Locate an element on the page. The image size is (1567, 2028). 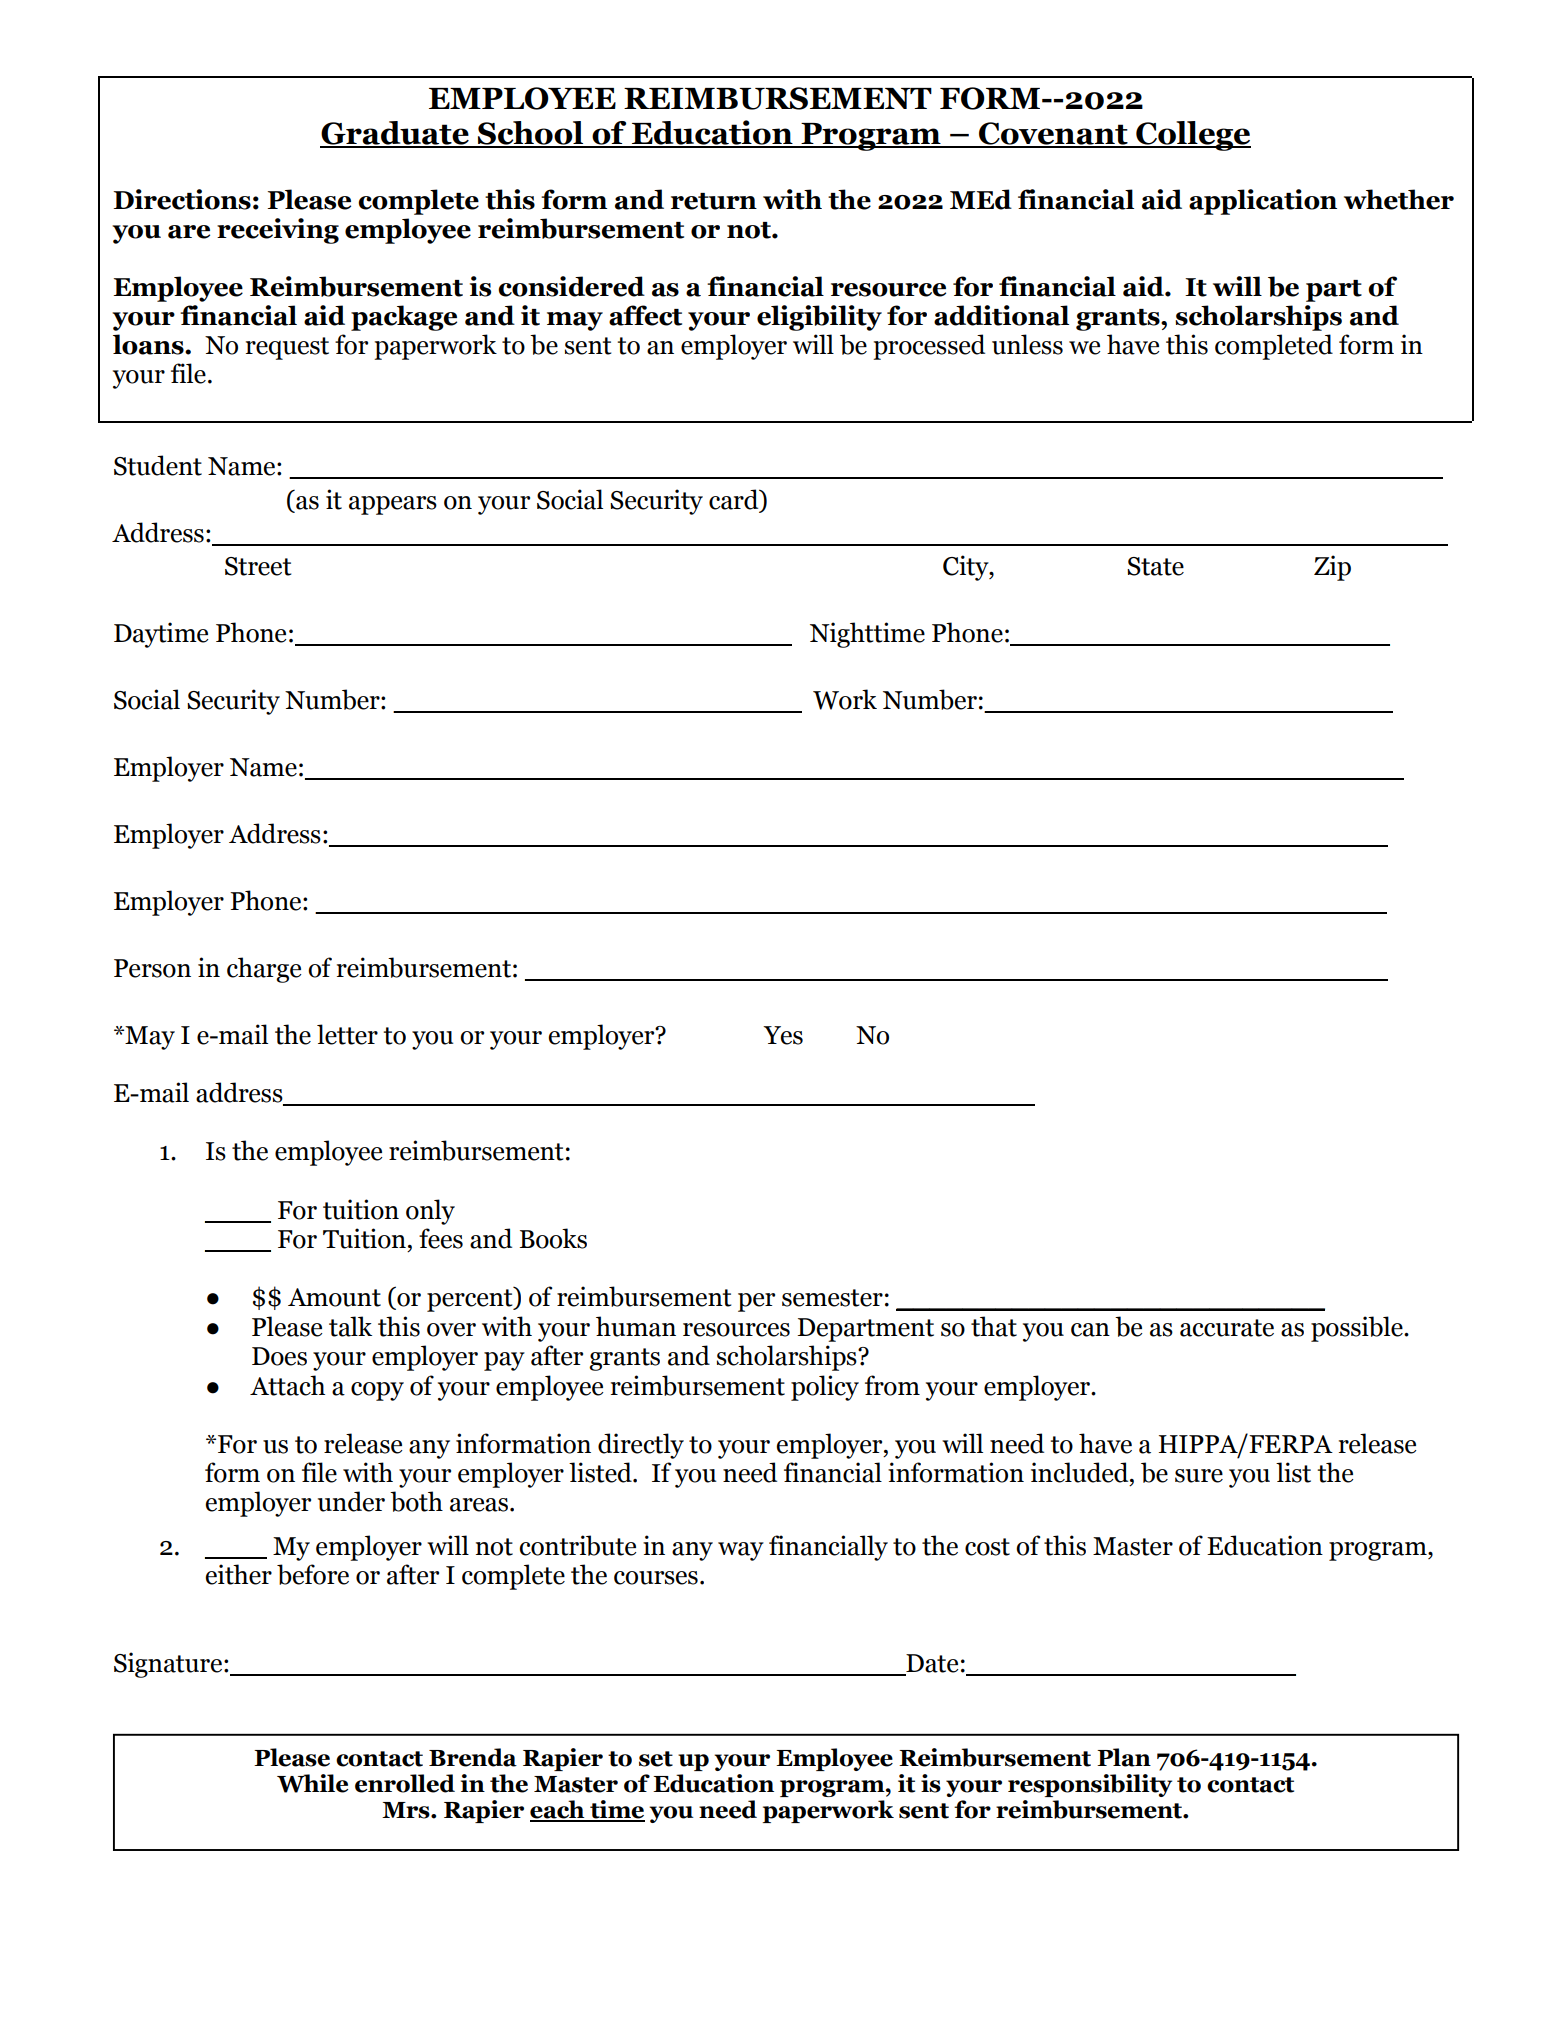
Does is located at coordinates (279, 1356).
